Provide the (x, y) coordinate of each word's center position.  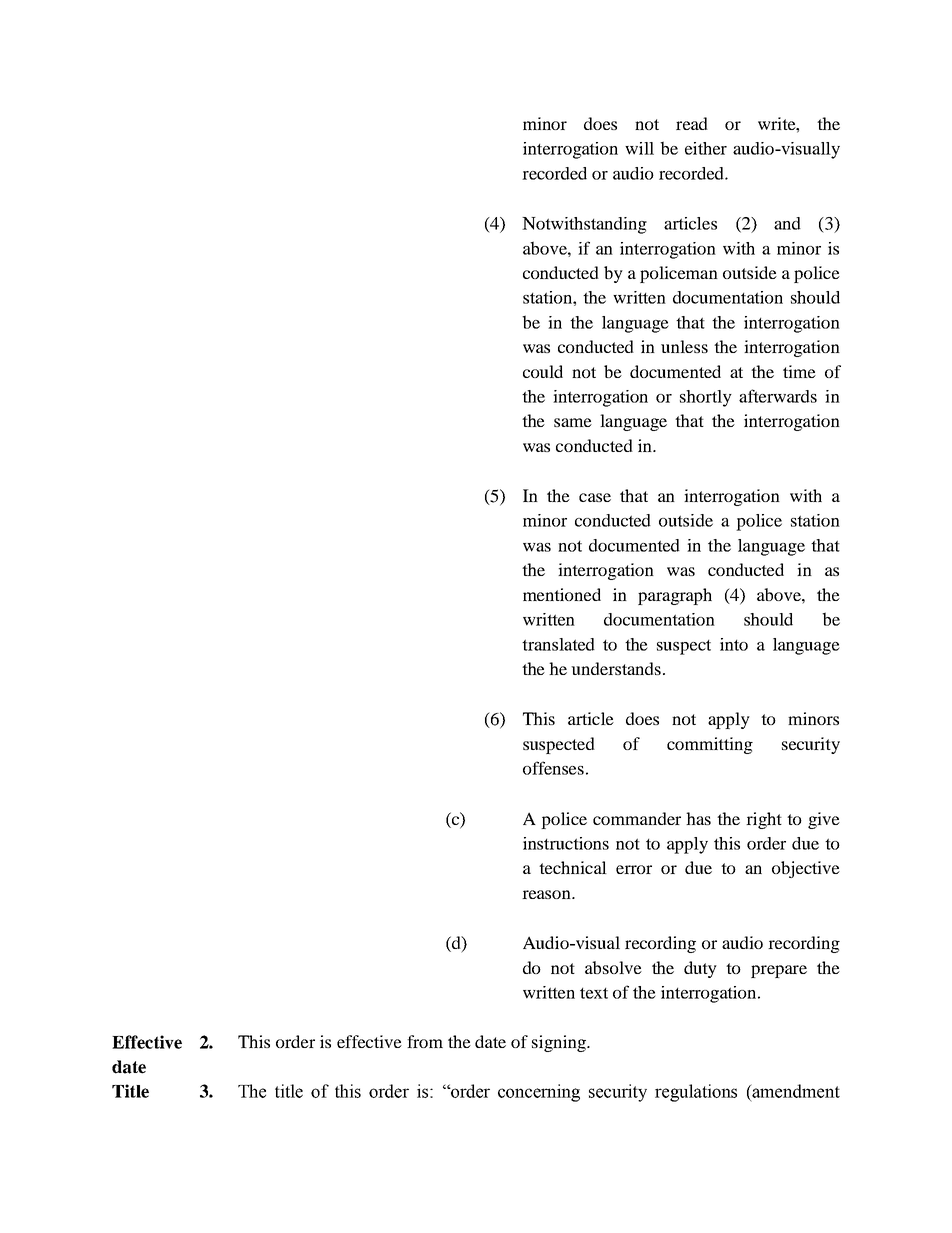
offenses (553, 768)
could (543, 371)
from (425, 1041)
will (639, 148)
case (595, 497)
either (706, 148)
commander (637, 818)
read (692, 123)
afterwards (778, 396)
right (764, 820)
